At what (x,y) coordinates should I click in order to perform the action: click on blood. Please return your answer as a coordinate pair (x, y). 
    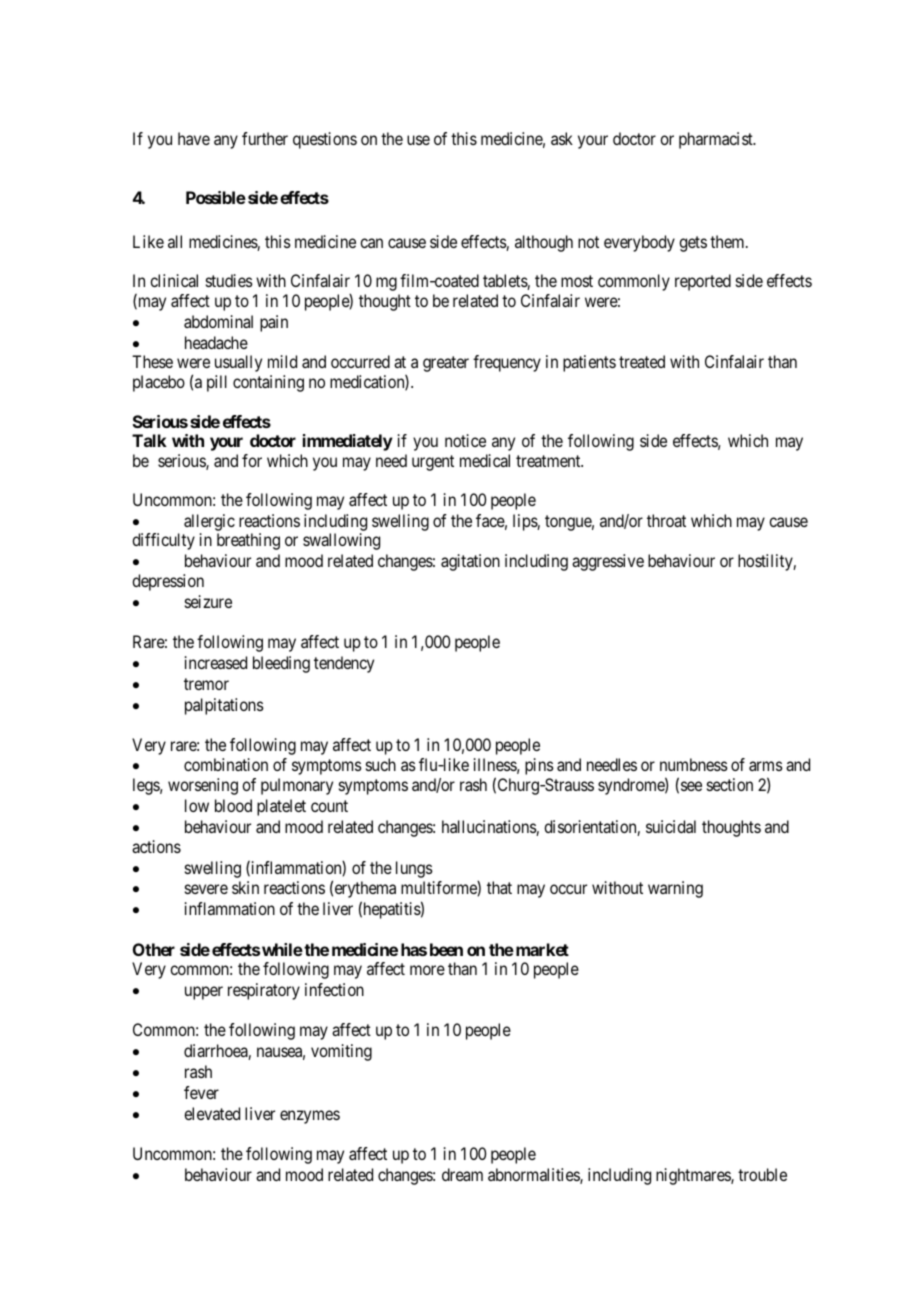
    Looking at the image, I should click on (233, 805).
